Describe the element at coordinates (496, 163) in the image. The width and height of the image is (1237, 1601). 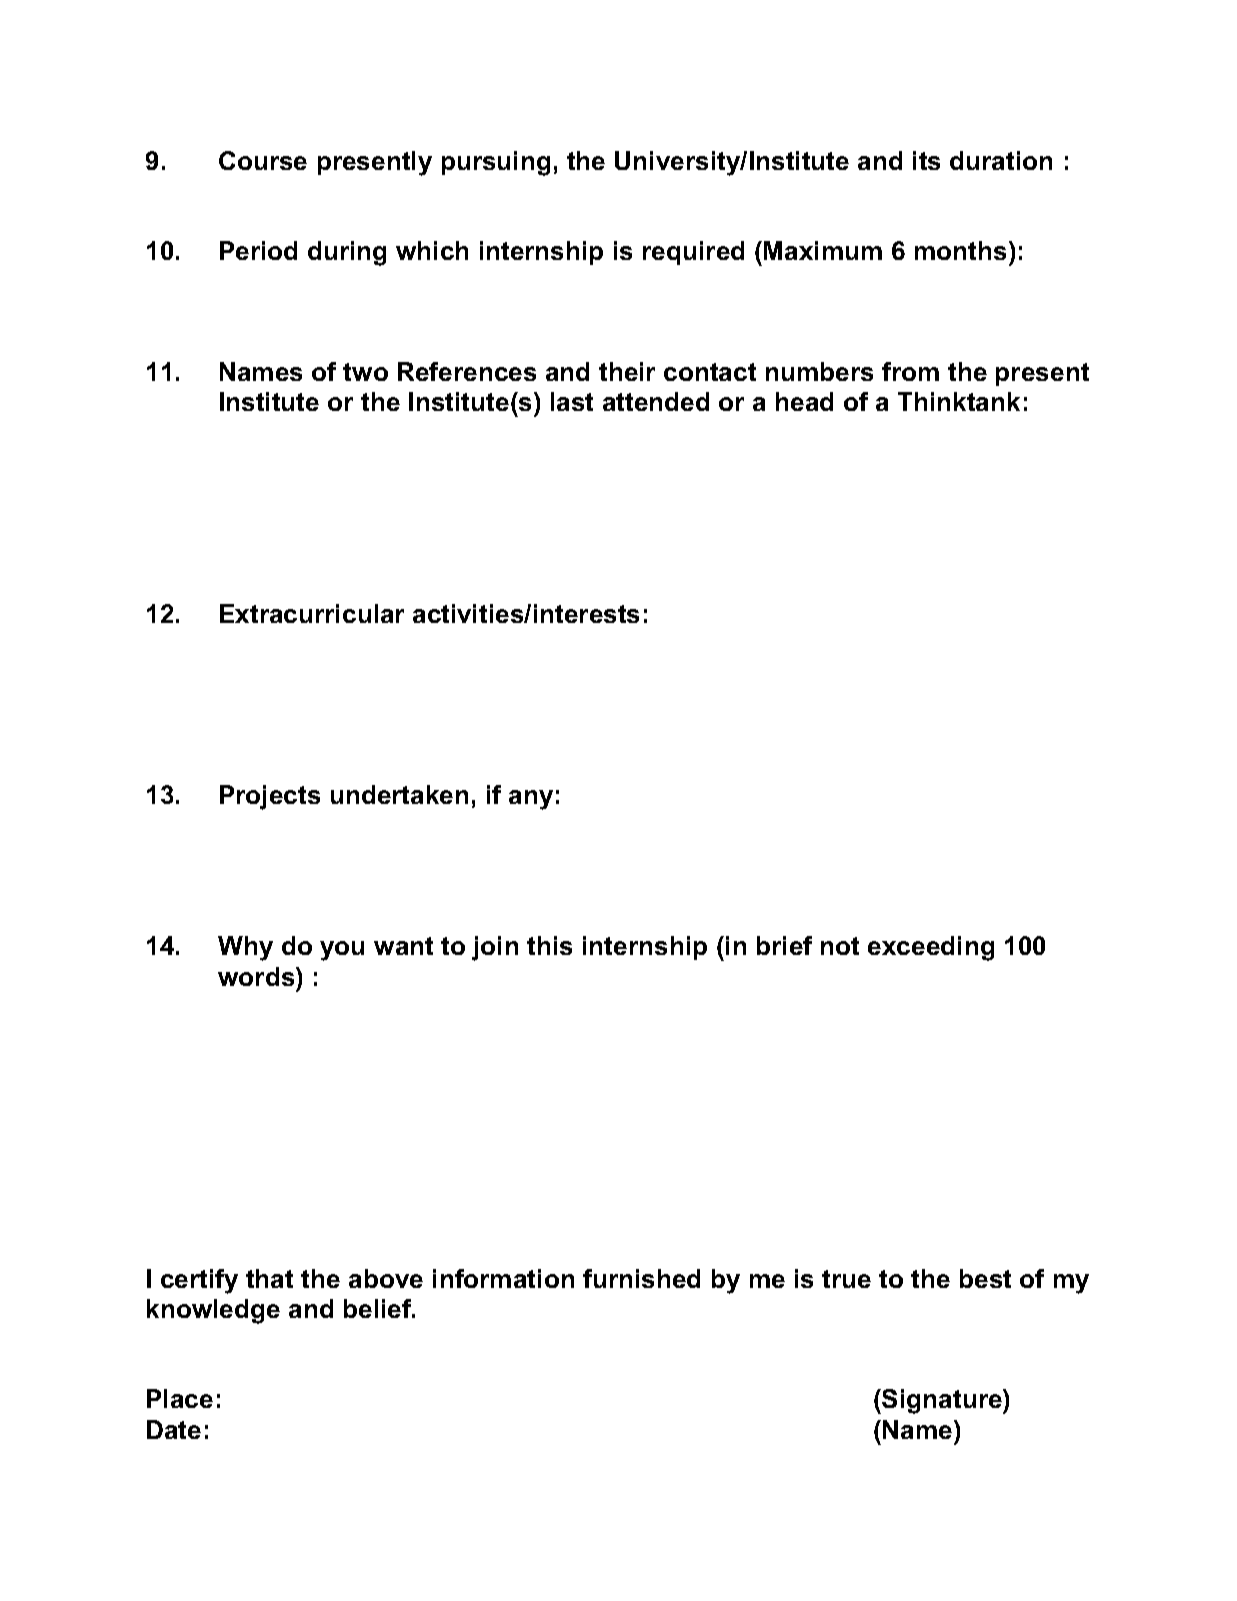
I see `pursuing` at that location.
